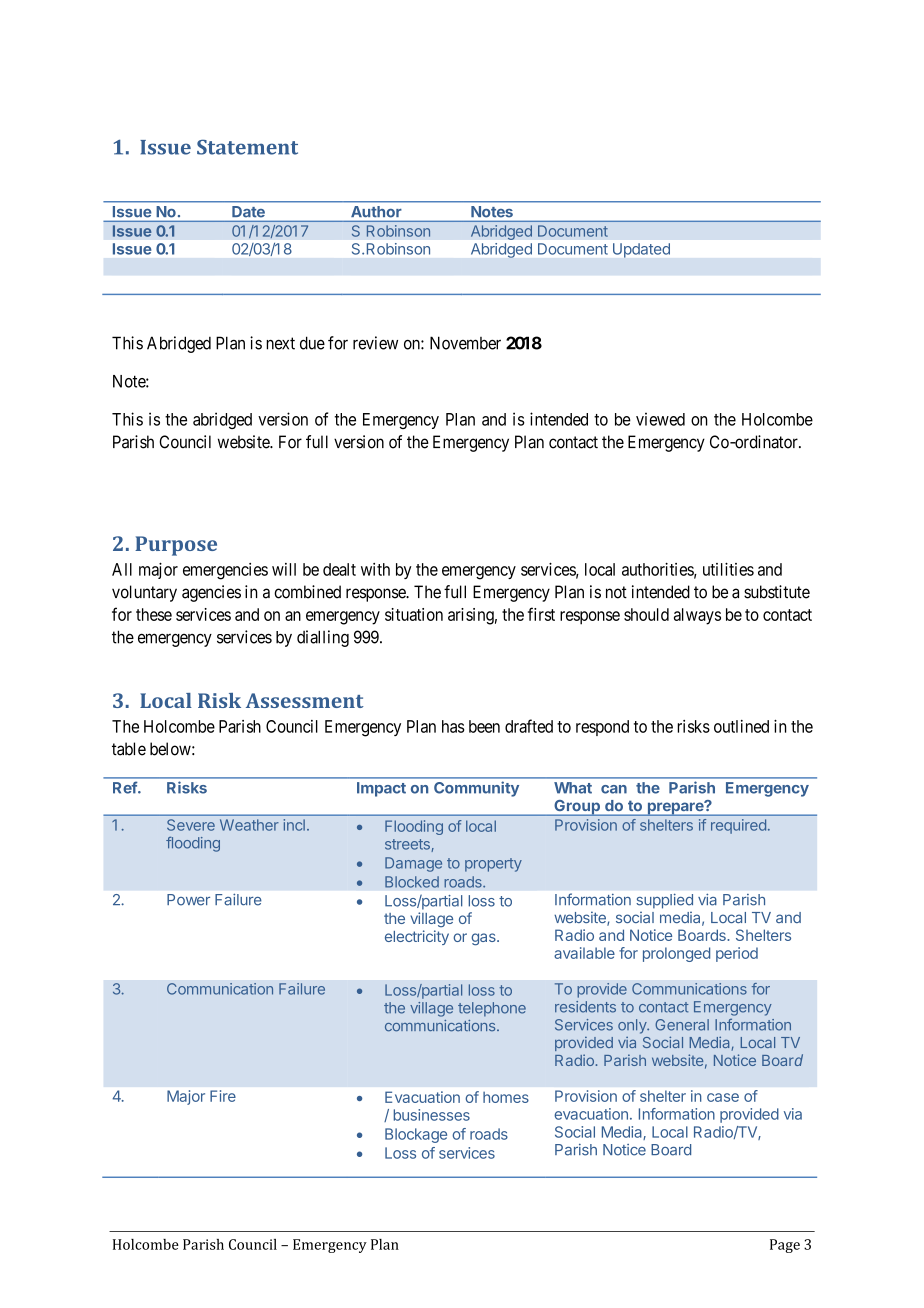 The height and width of the image is (1308, 924). I want to click on Statement, so click(247, 147).
